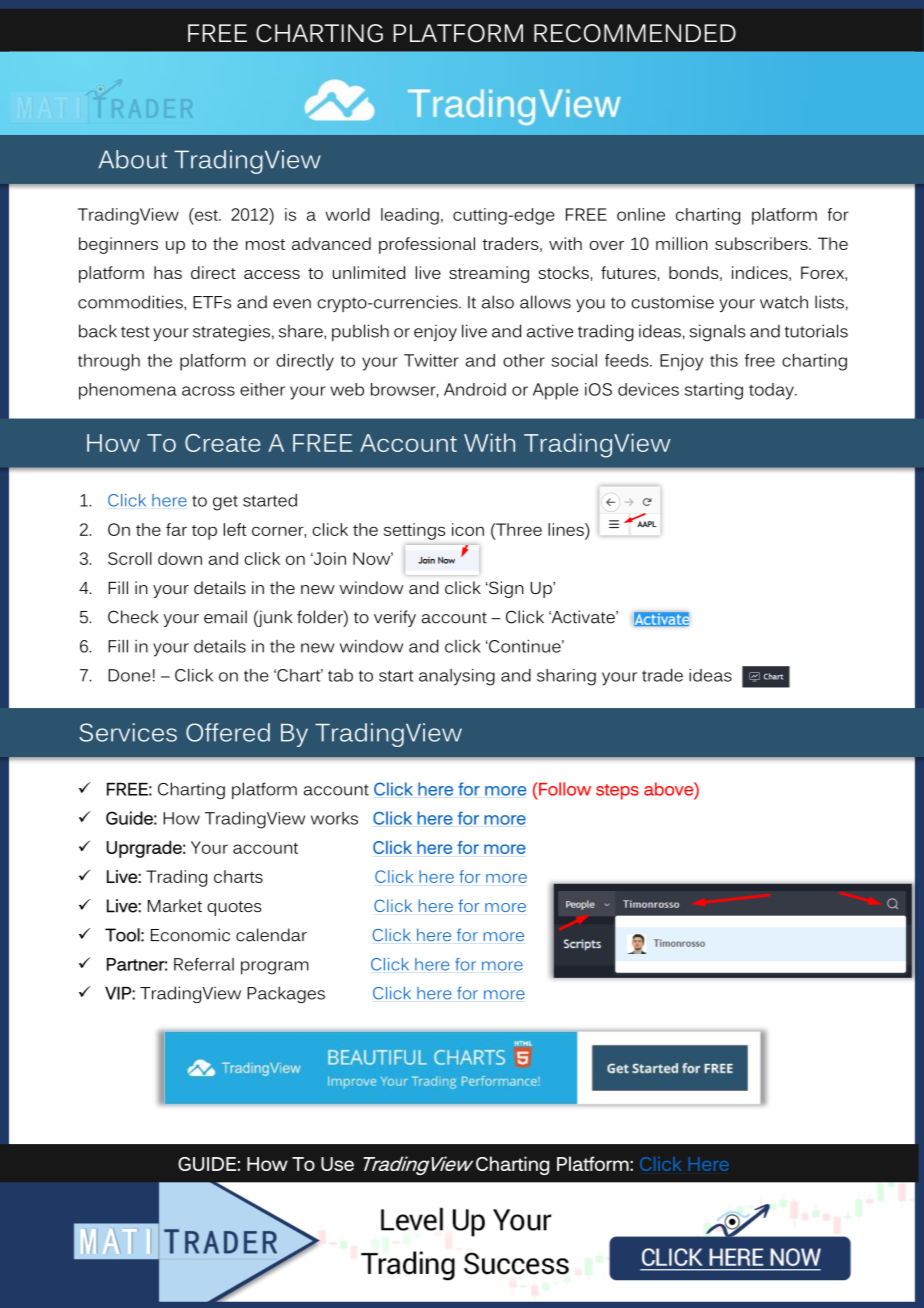 This page has height=1308, width=924. I want to click on About, so click(132, 159).
